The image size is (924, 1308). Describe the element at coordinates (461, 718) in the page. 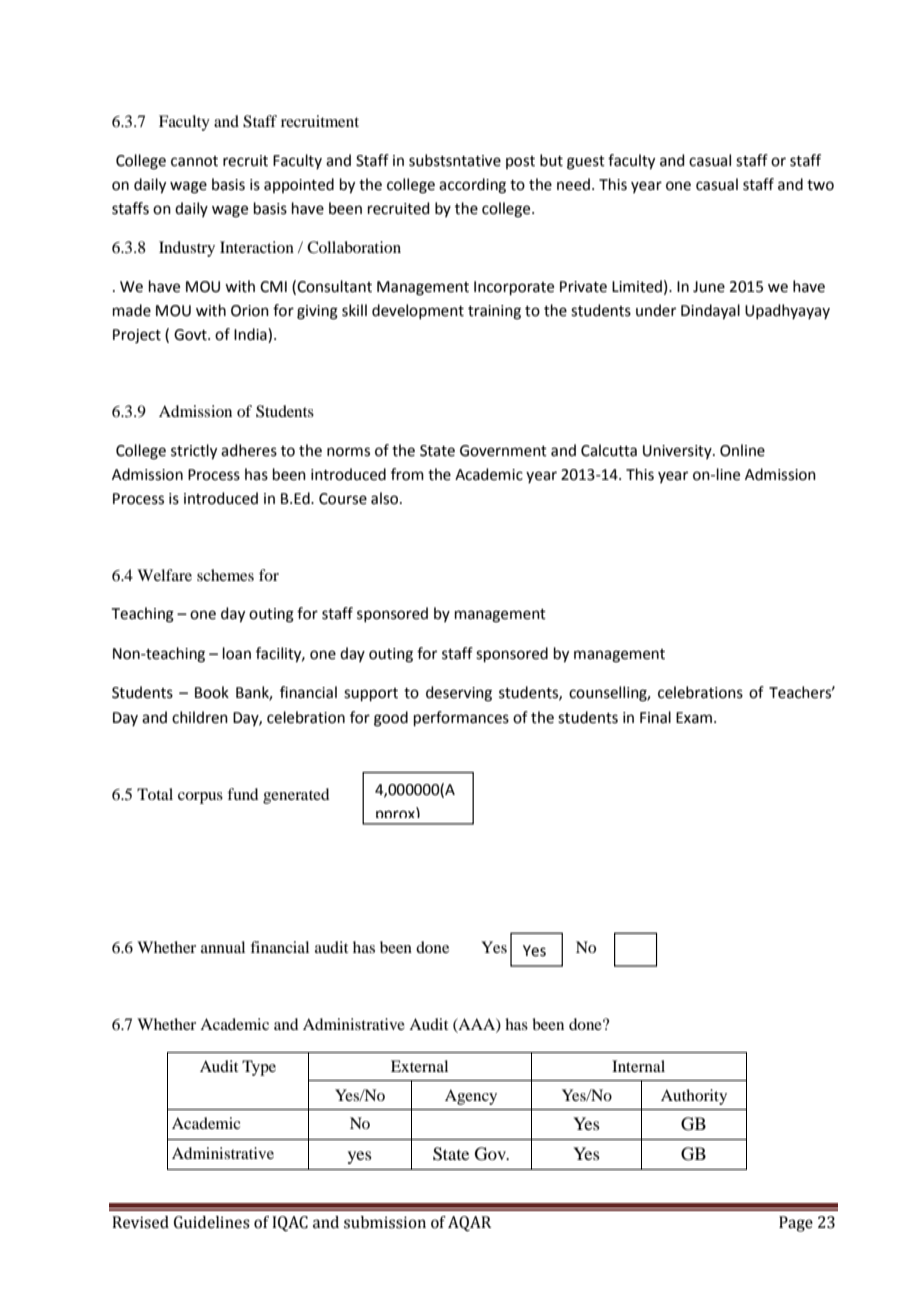

I see `performances` at that location.
